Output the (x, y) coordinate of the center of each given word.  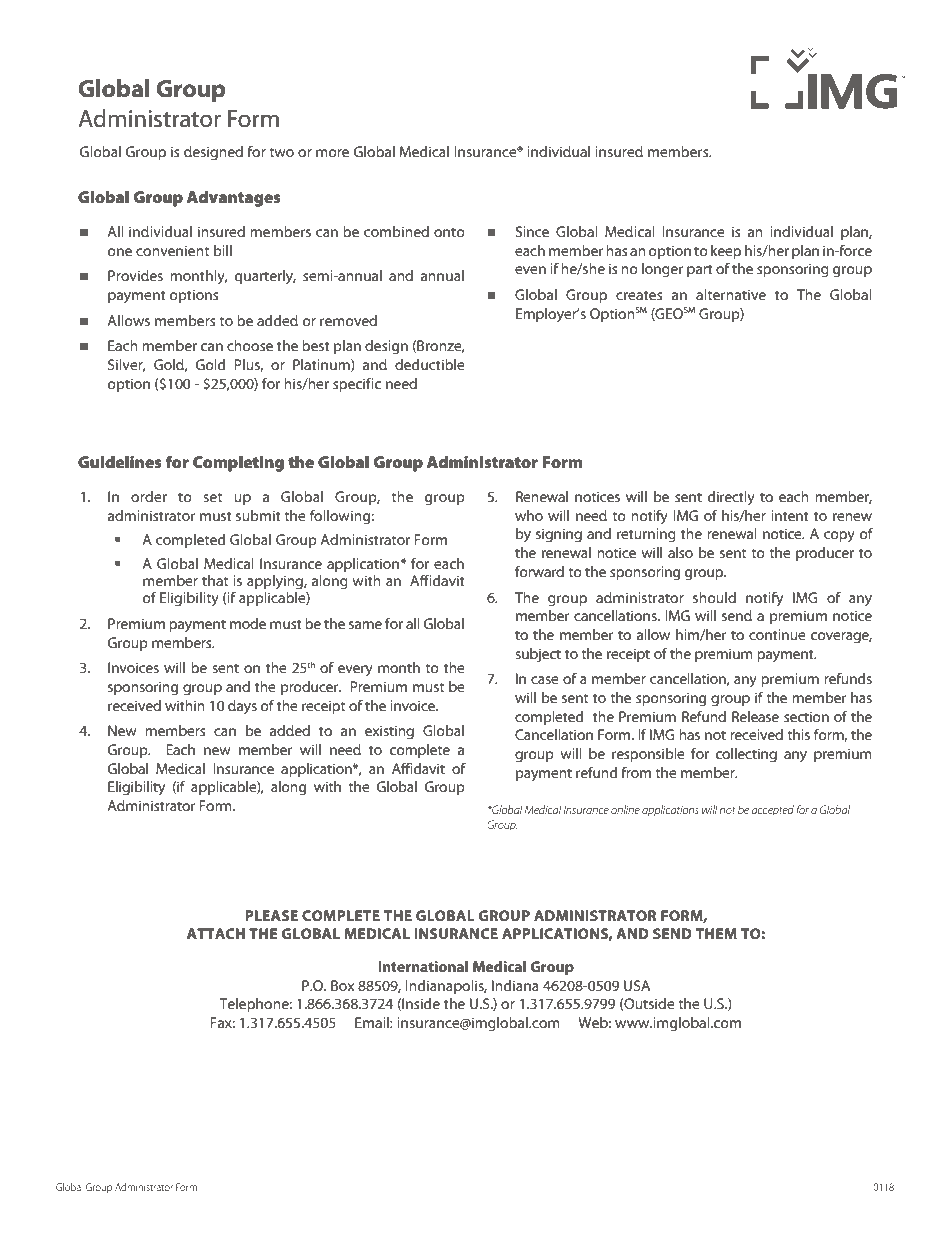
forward (539, 571)
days (242, 707)
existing (389, 732)
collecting (746, 755)
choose (250, 345)
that (215, 580)
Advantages (234, 199)
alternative (731, 294)
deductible (430, 364)
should (714, 597)
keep (726, 252)
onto (449, 232)
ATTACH (216, 933)
